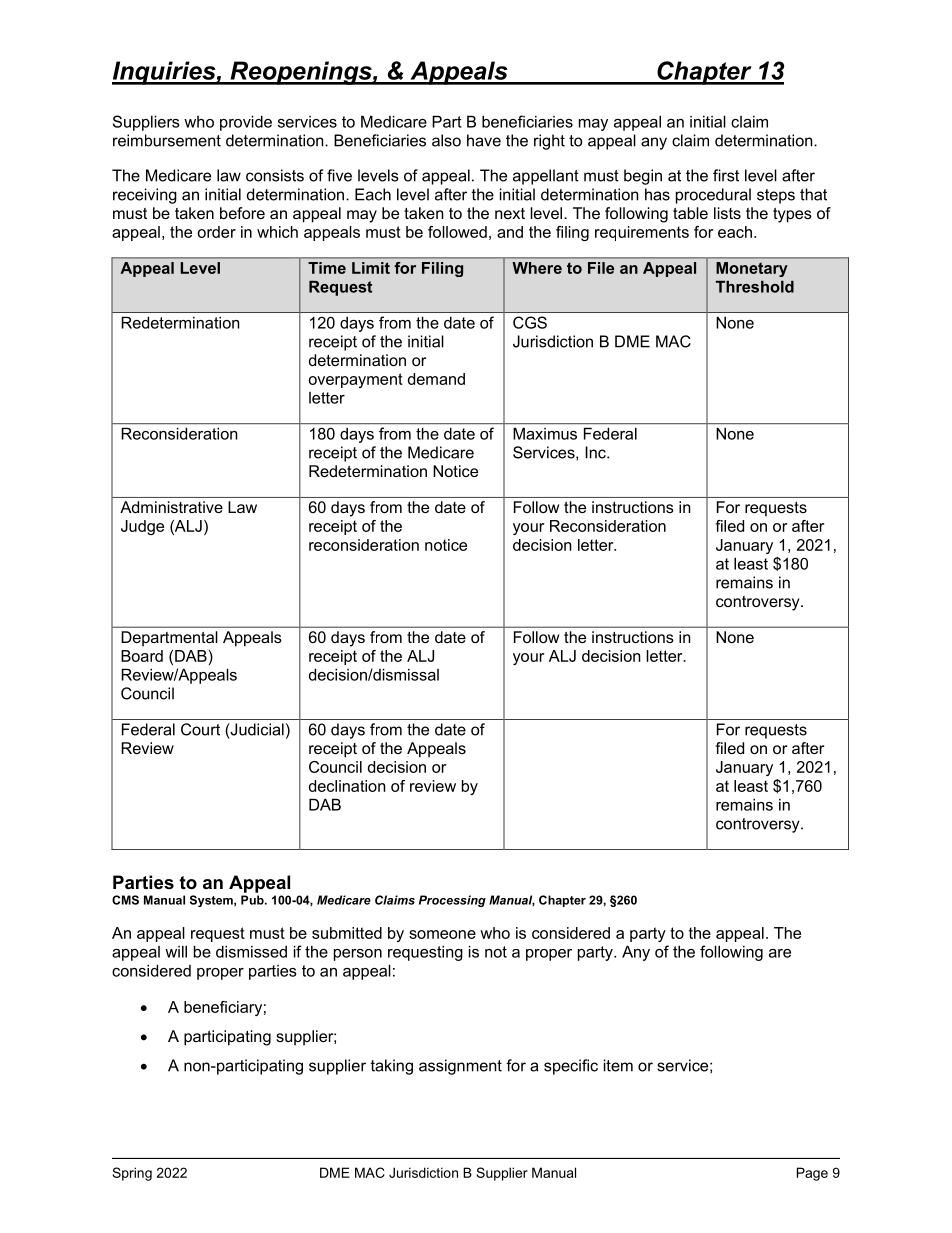  What do you see at coordinates (484, 140) in the screenshot?
I see `have` at bounding box center [484, 140].
